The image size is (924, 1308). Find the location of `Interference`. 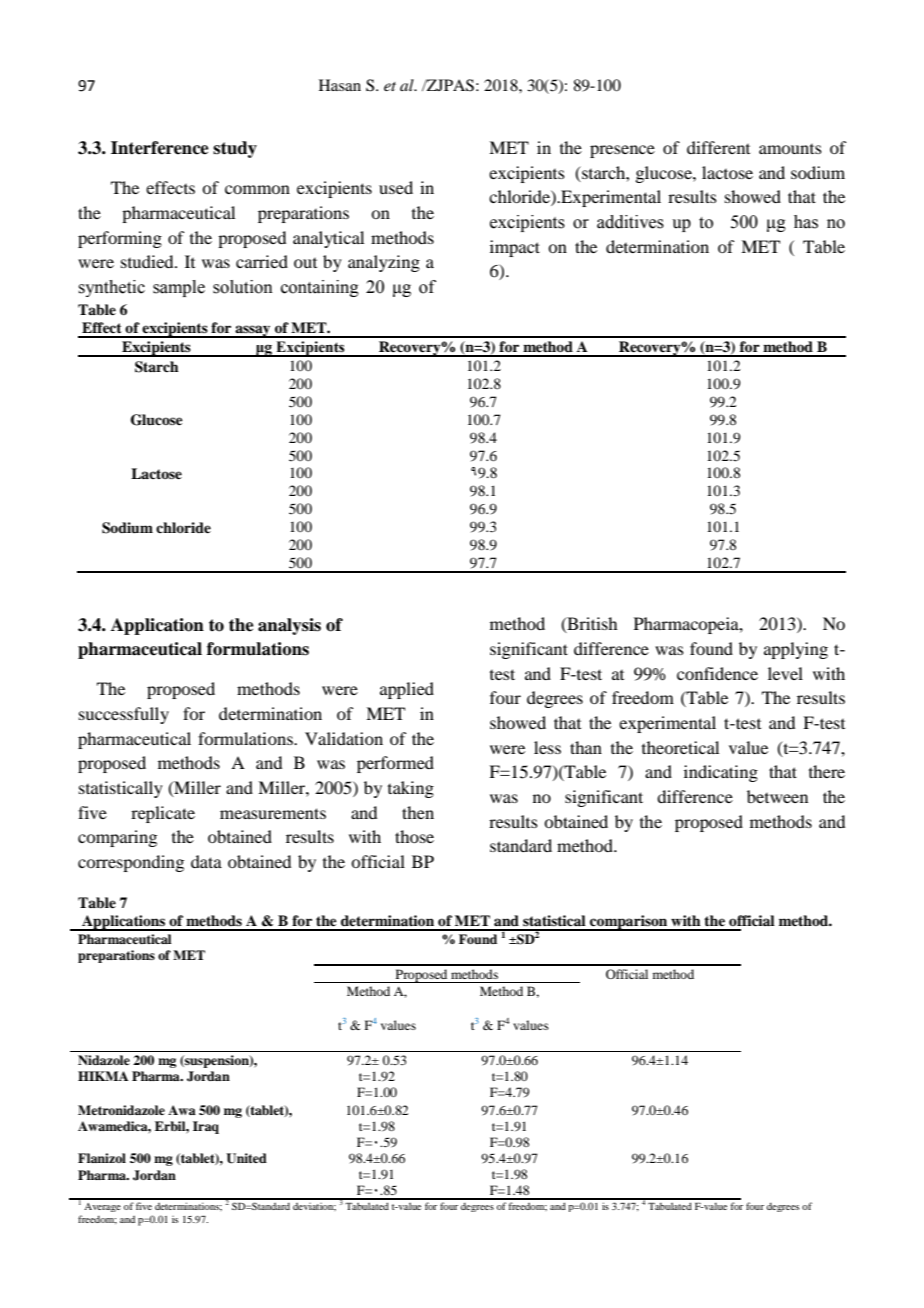

Interference is located at coordinates (160, 148).
